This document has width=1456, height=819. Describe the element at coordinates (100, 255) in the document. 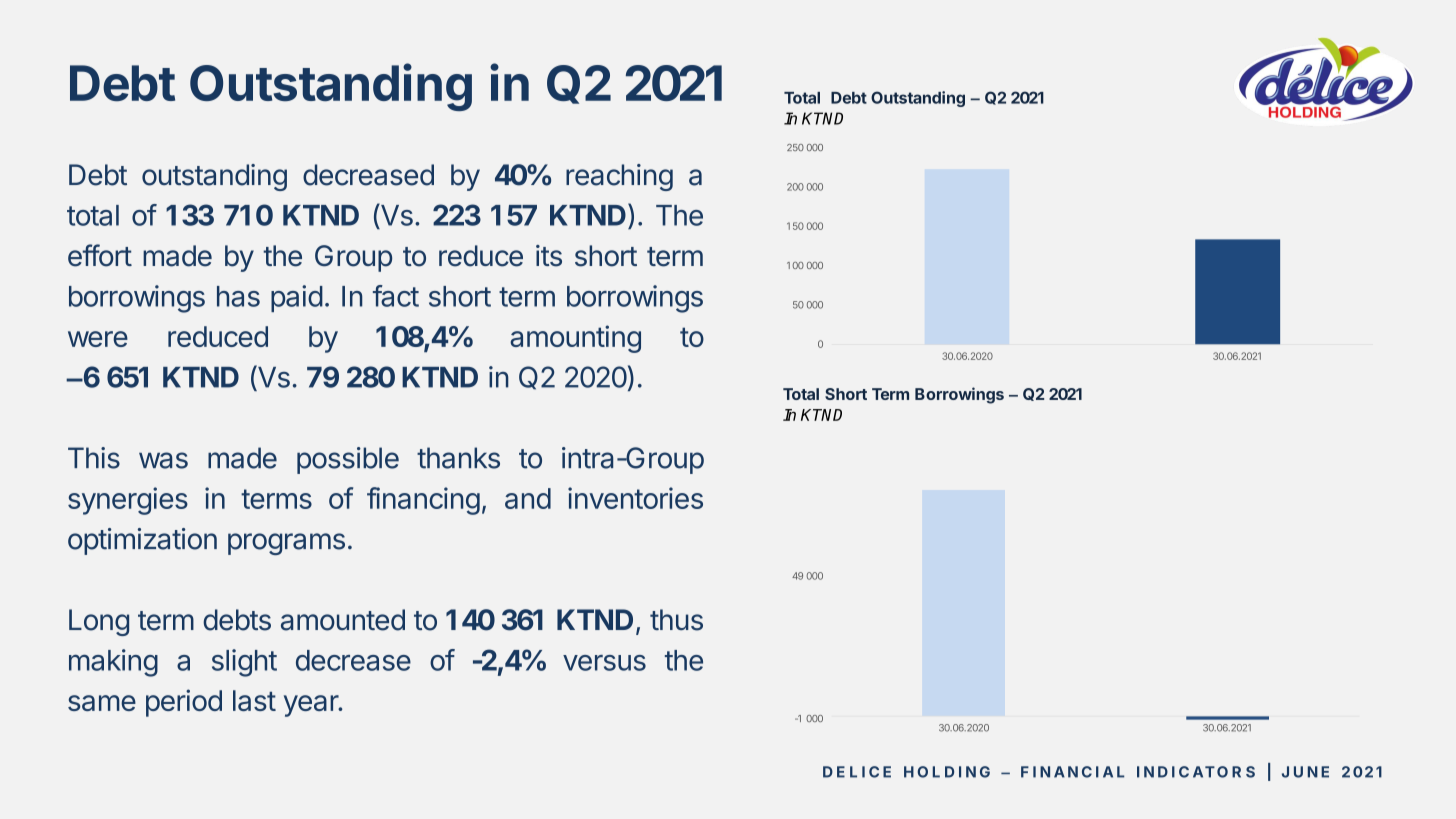

I see `effort` at that location.
